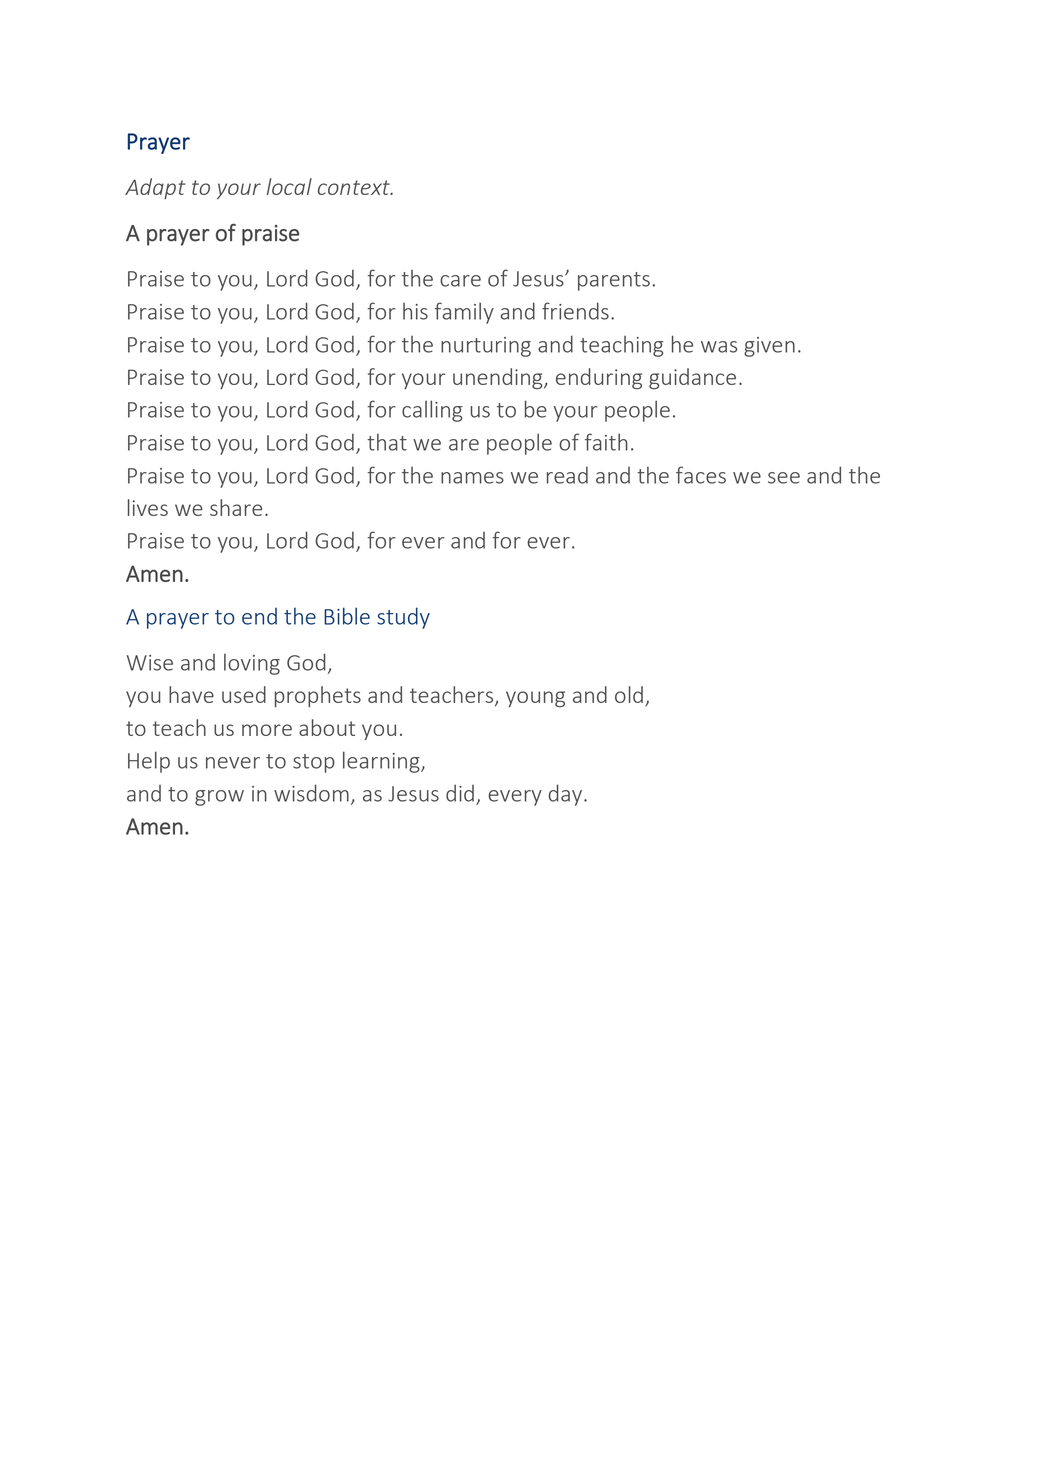 The width and height of the screenshot is (1040, 1471). What do you see at coordinates (355, 187) in the screenshot?
I see `context` at bounding box center [355, 187].
